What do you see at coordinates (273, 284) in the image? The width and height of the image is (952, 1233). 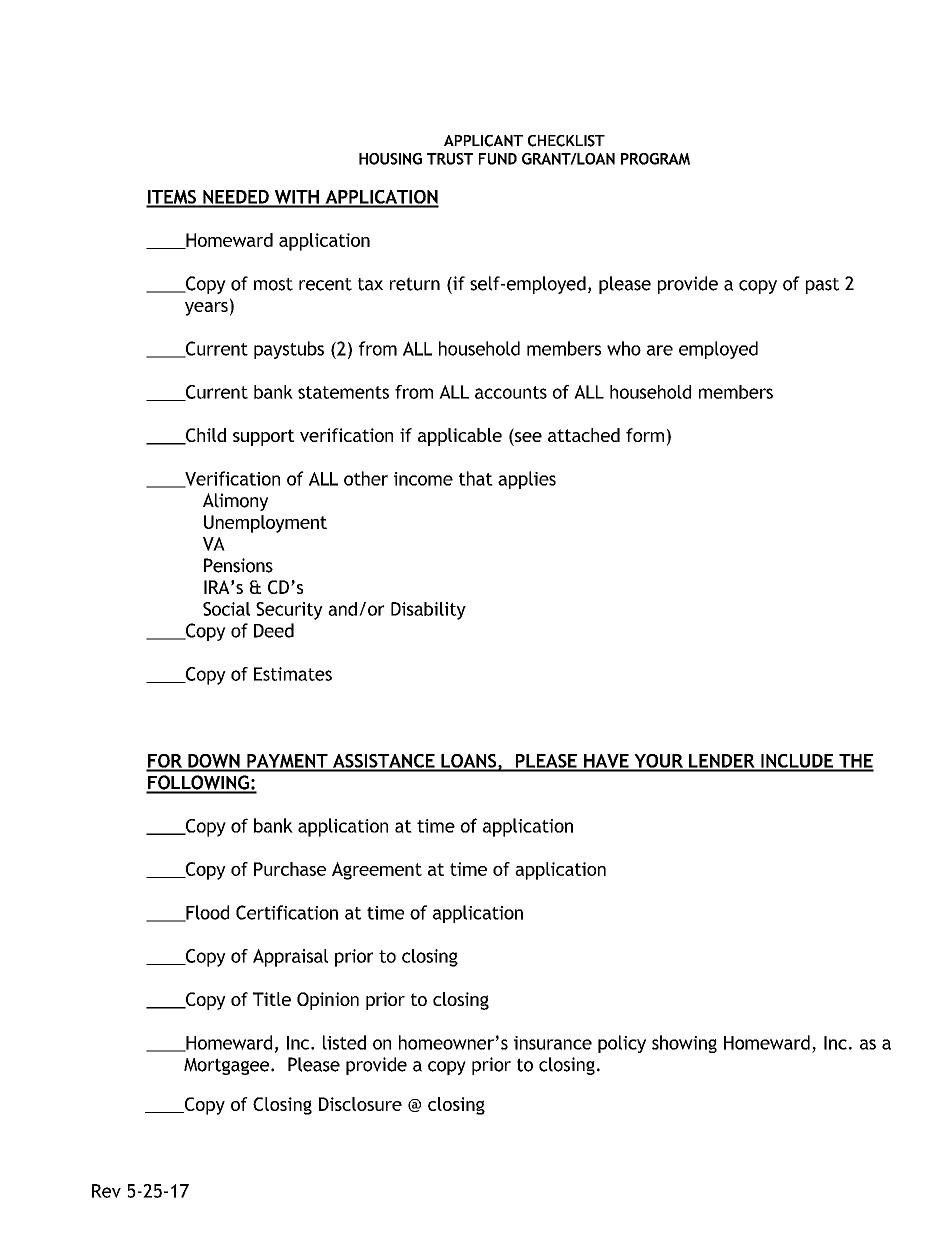 I see `most` at bounding box center [273, 284].
